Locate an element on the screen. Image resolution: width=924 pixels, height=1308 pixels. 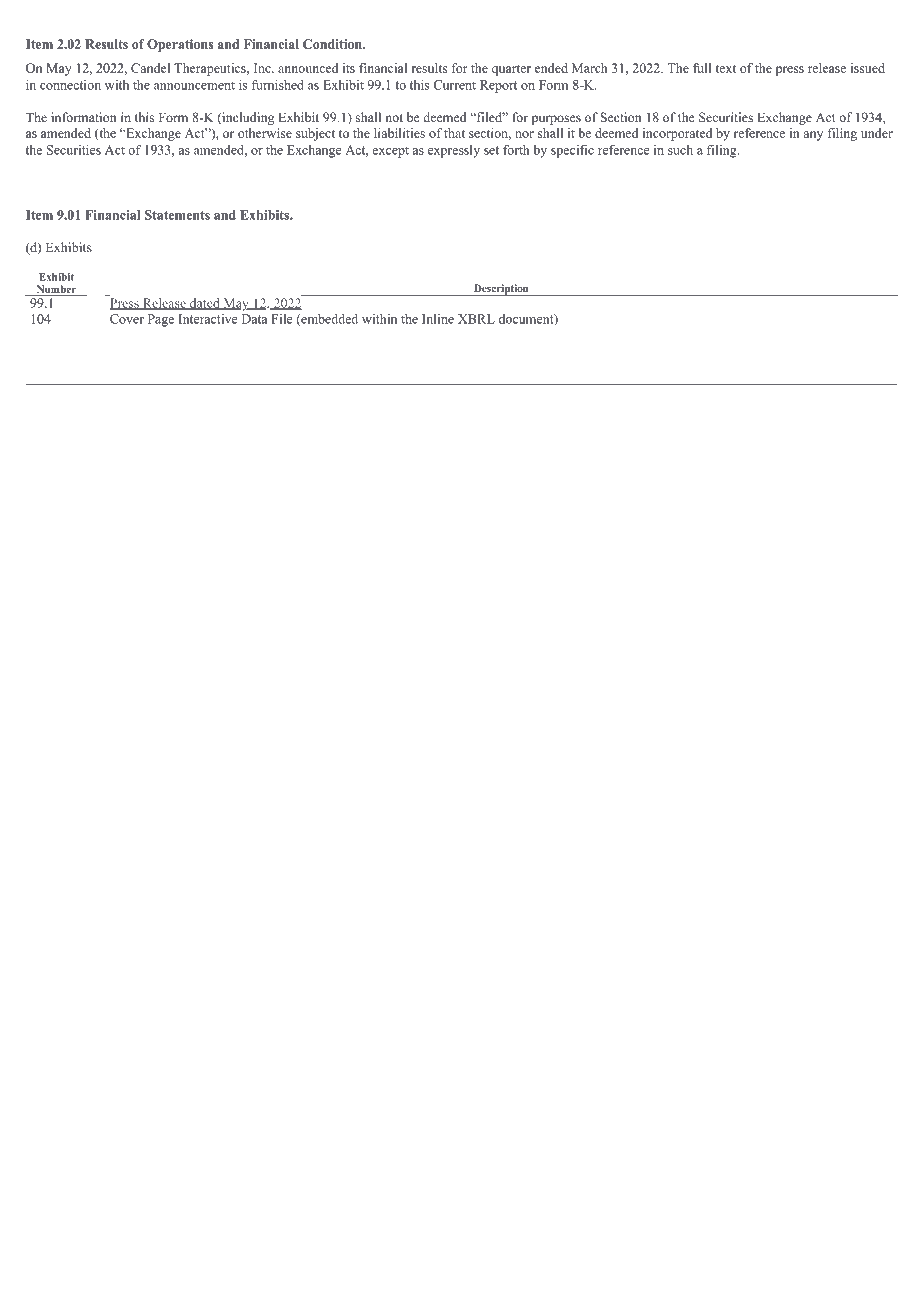
otherwise is located at coordinates (265, 133).
